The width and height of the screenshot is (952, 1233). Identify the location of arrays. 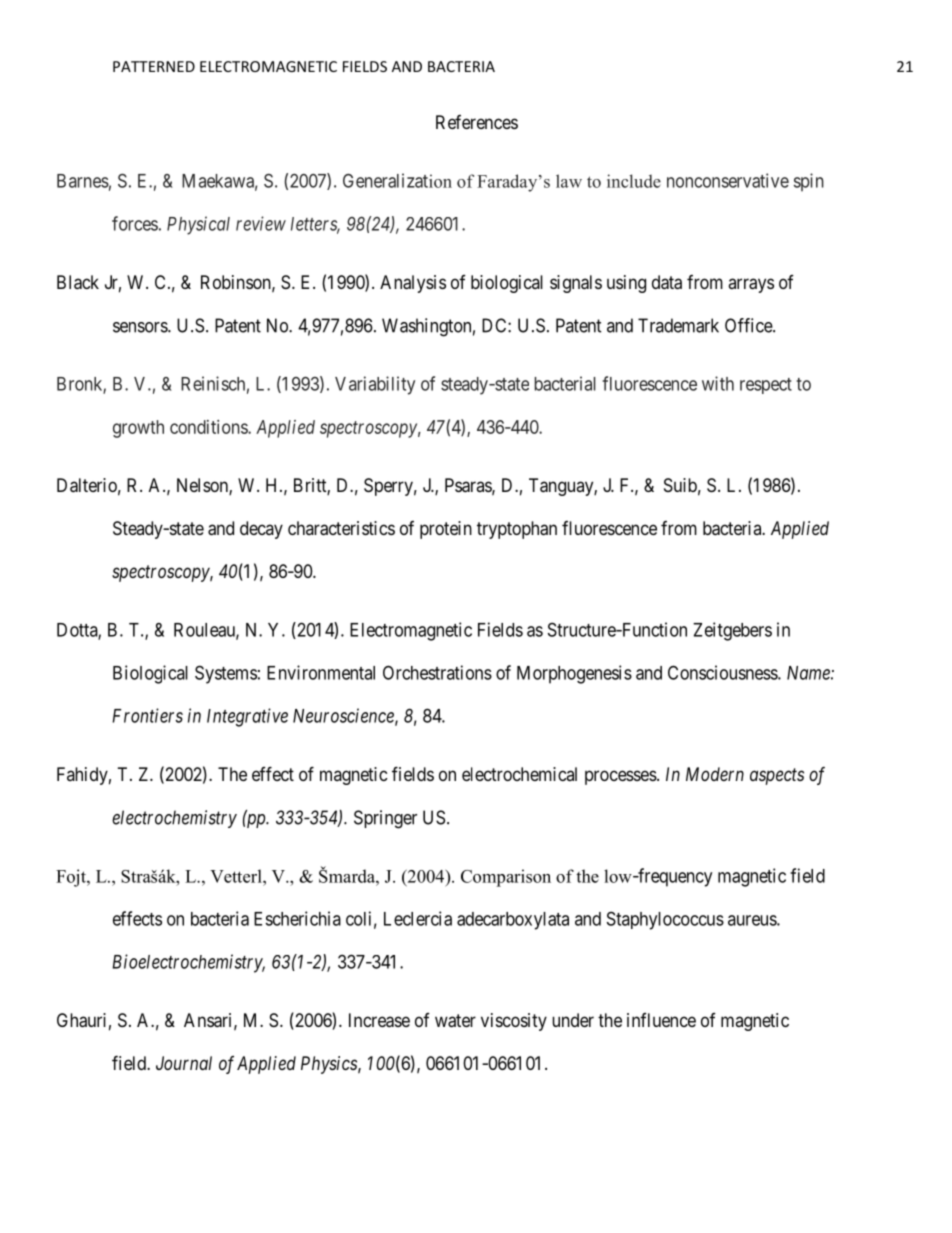
(751, 285).
